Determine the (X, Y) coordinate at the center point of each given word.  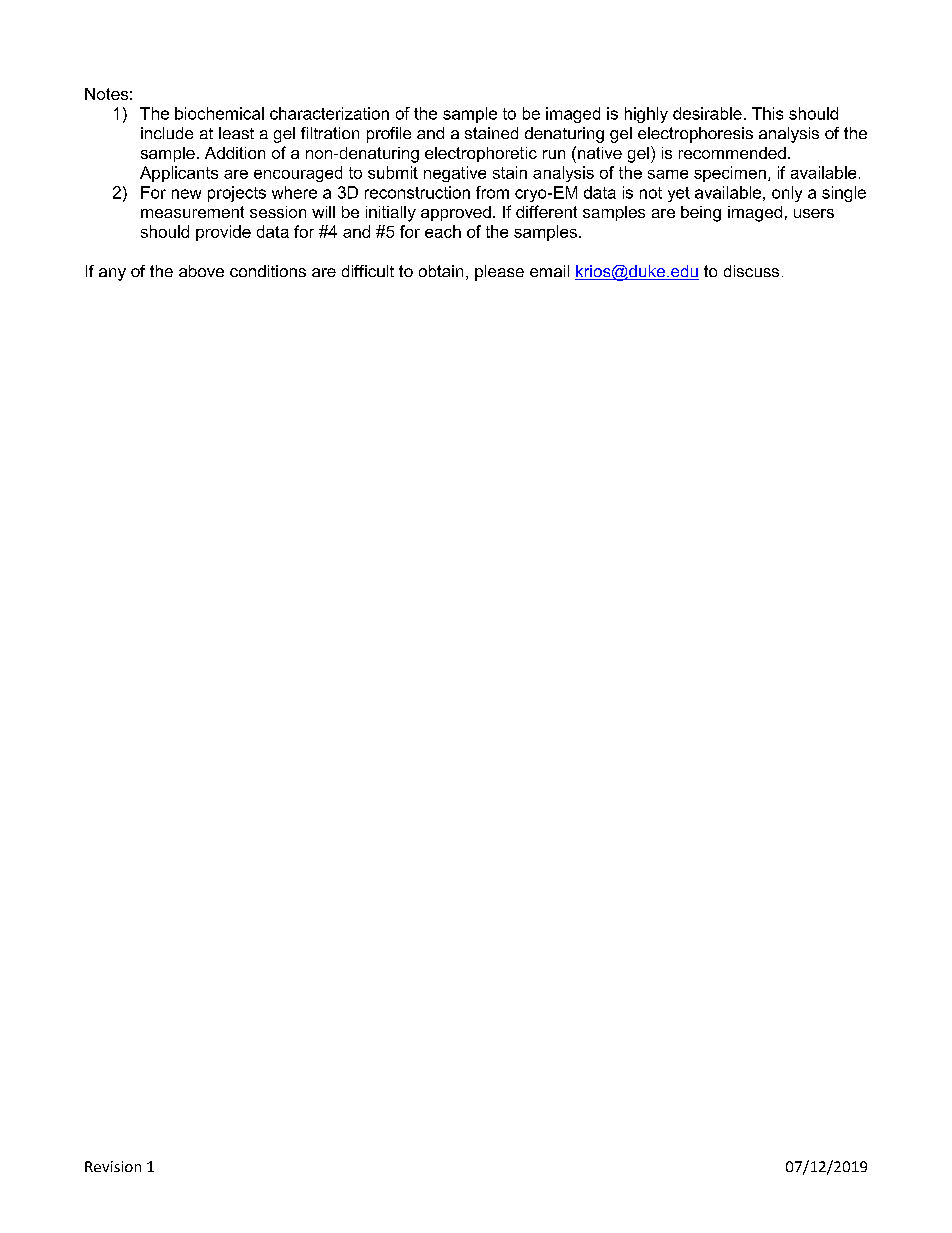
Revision (113, 1166)
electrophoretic (481, 154)
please (499, 273)
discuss (751, 271)
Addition (235, 153)
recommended (732, 153)
